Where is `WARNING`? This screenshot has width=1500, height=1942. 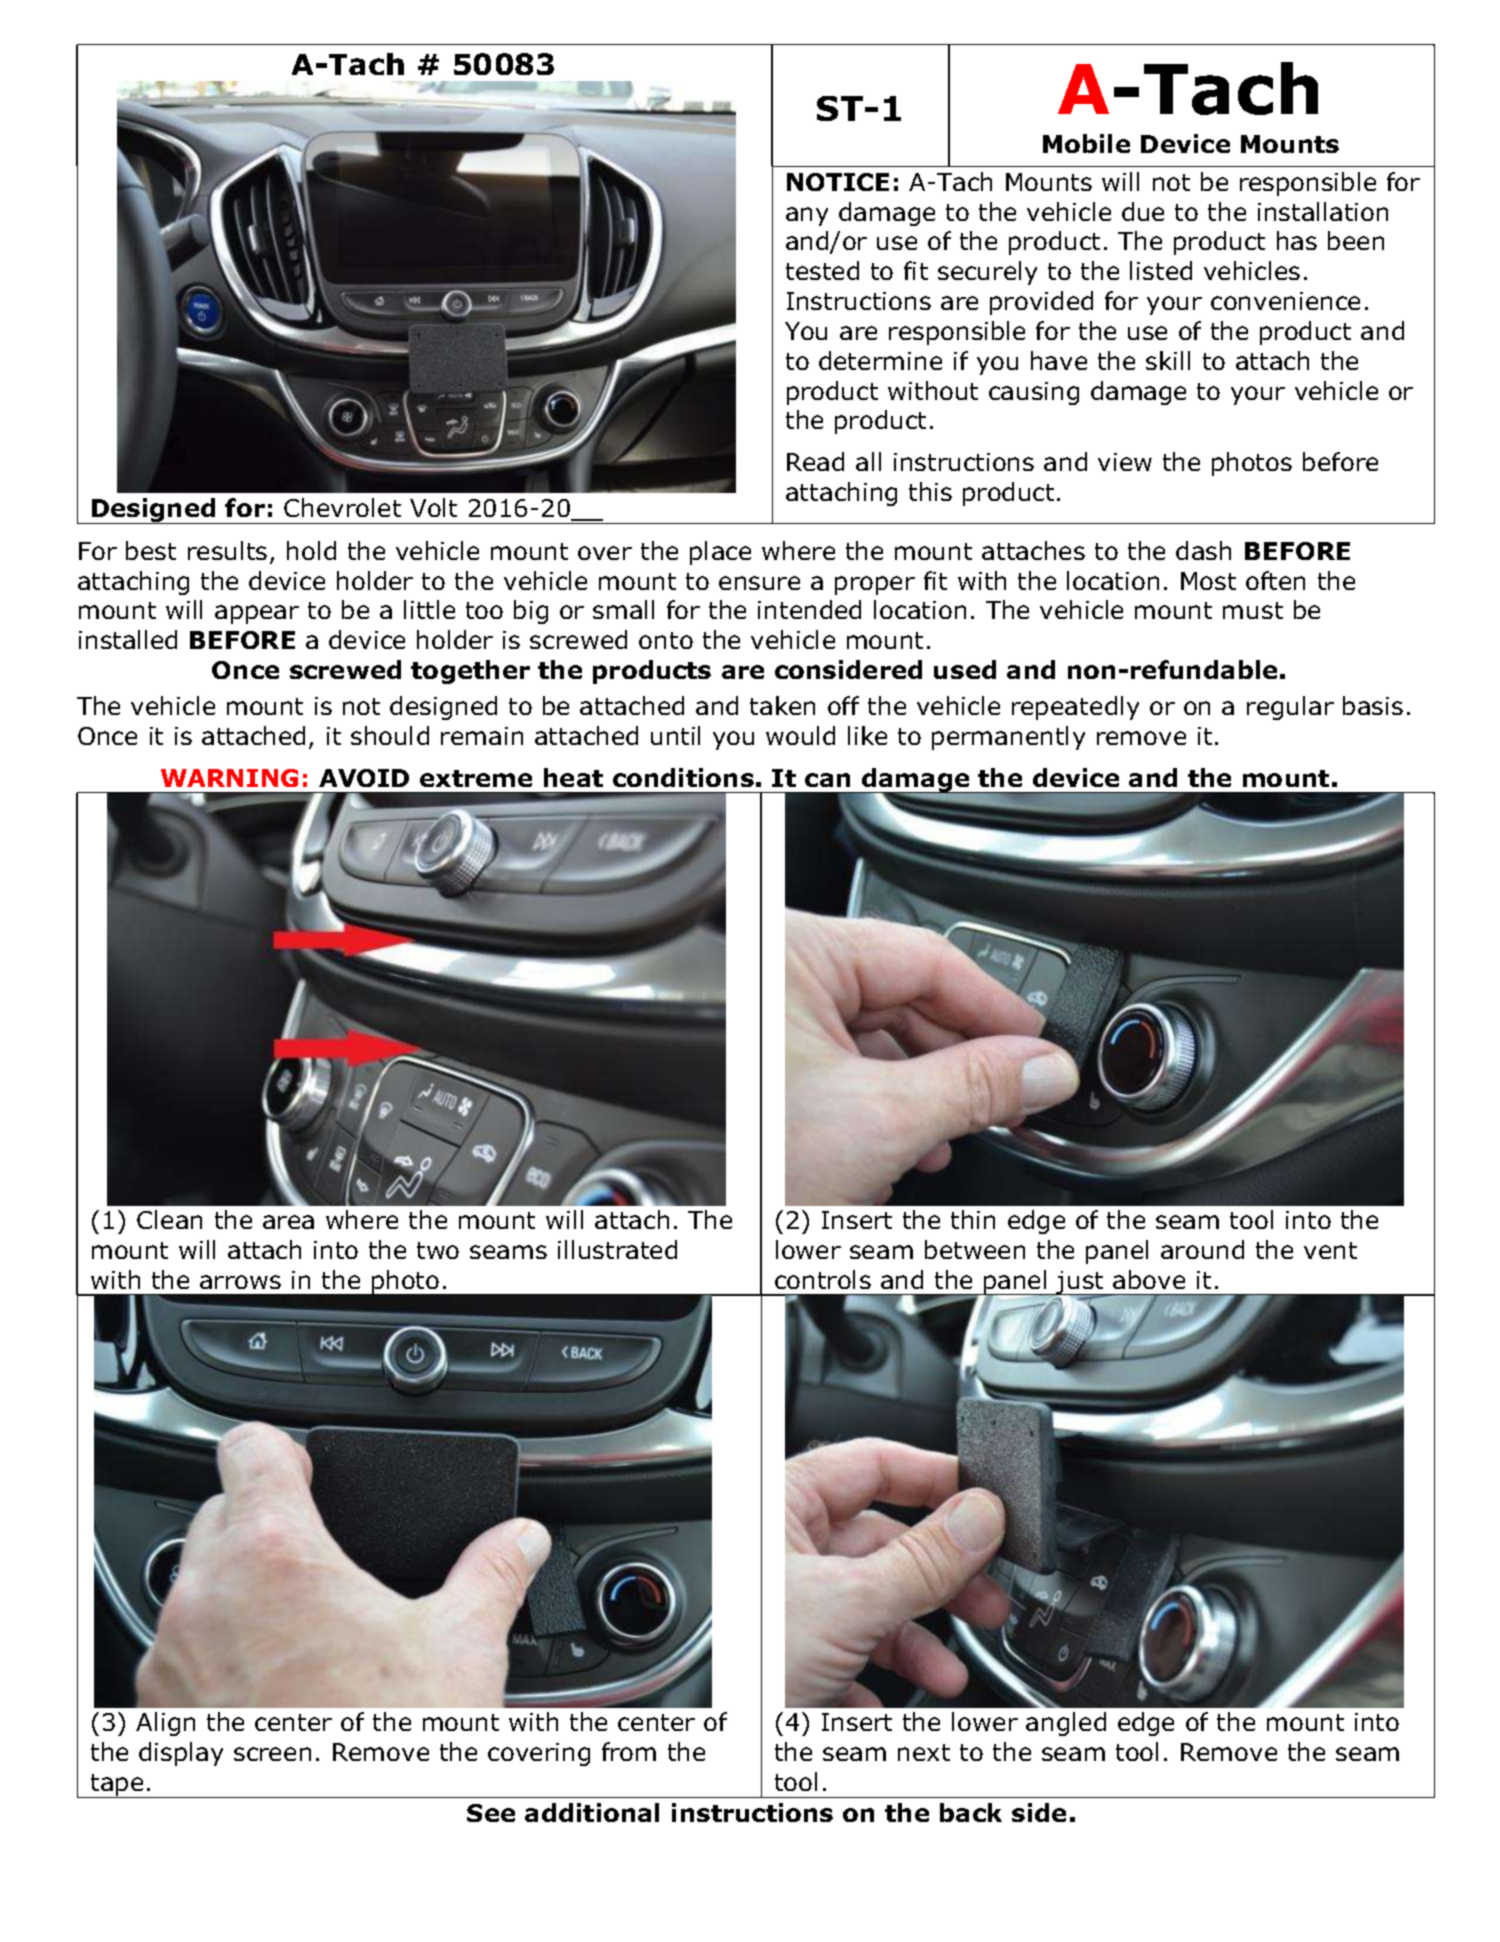 WARNING is located at coordinates (229, 778).
